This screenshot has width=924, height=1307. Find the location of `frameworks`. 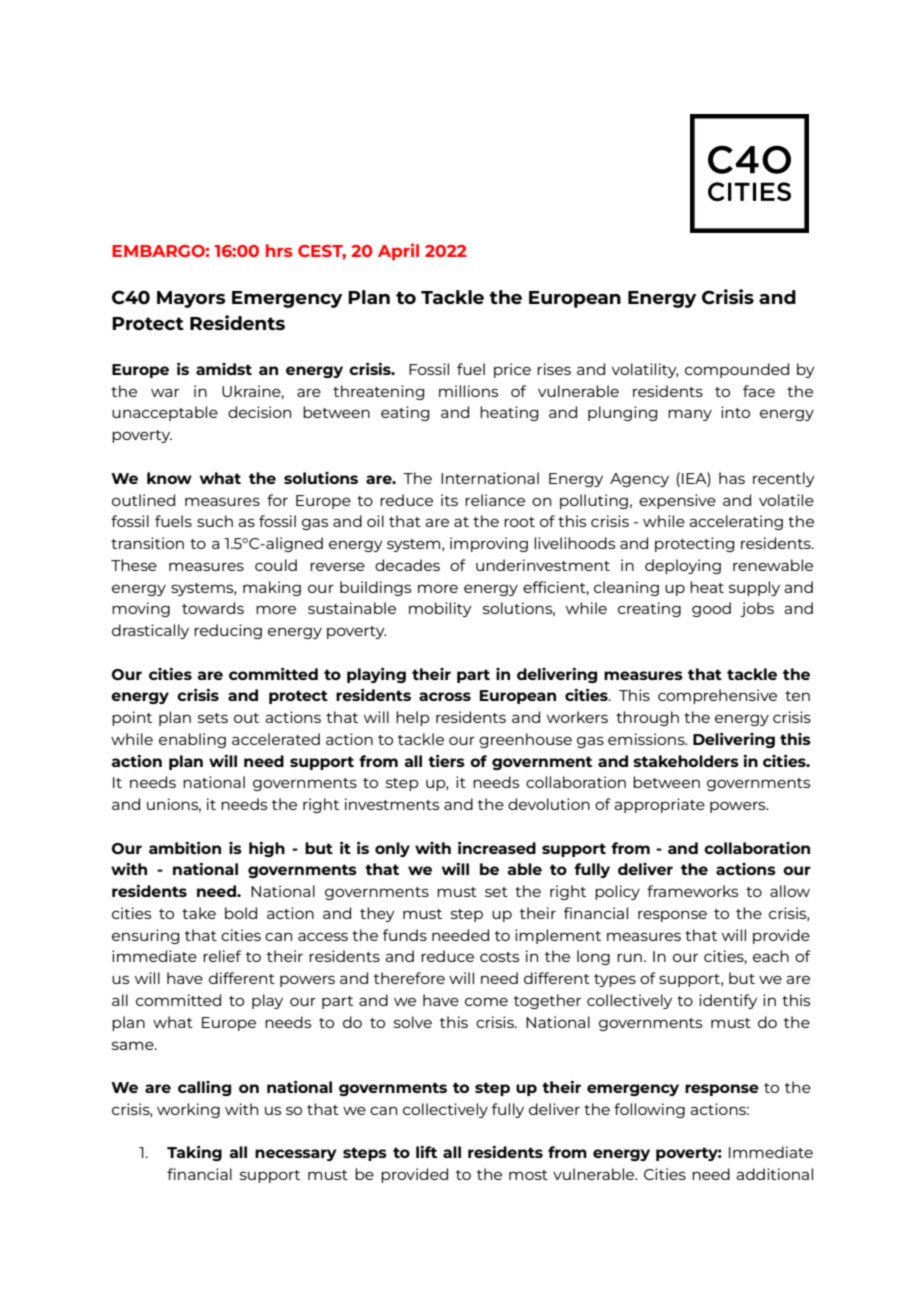

frameworks is located at coordinates (692, 891).
